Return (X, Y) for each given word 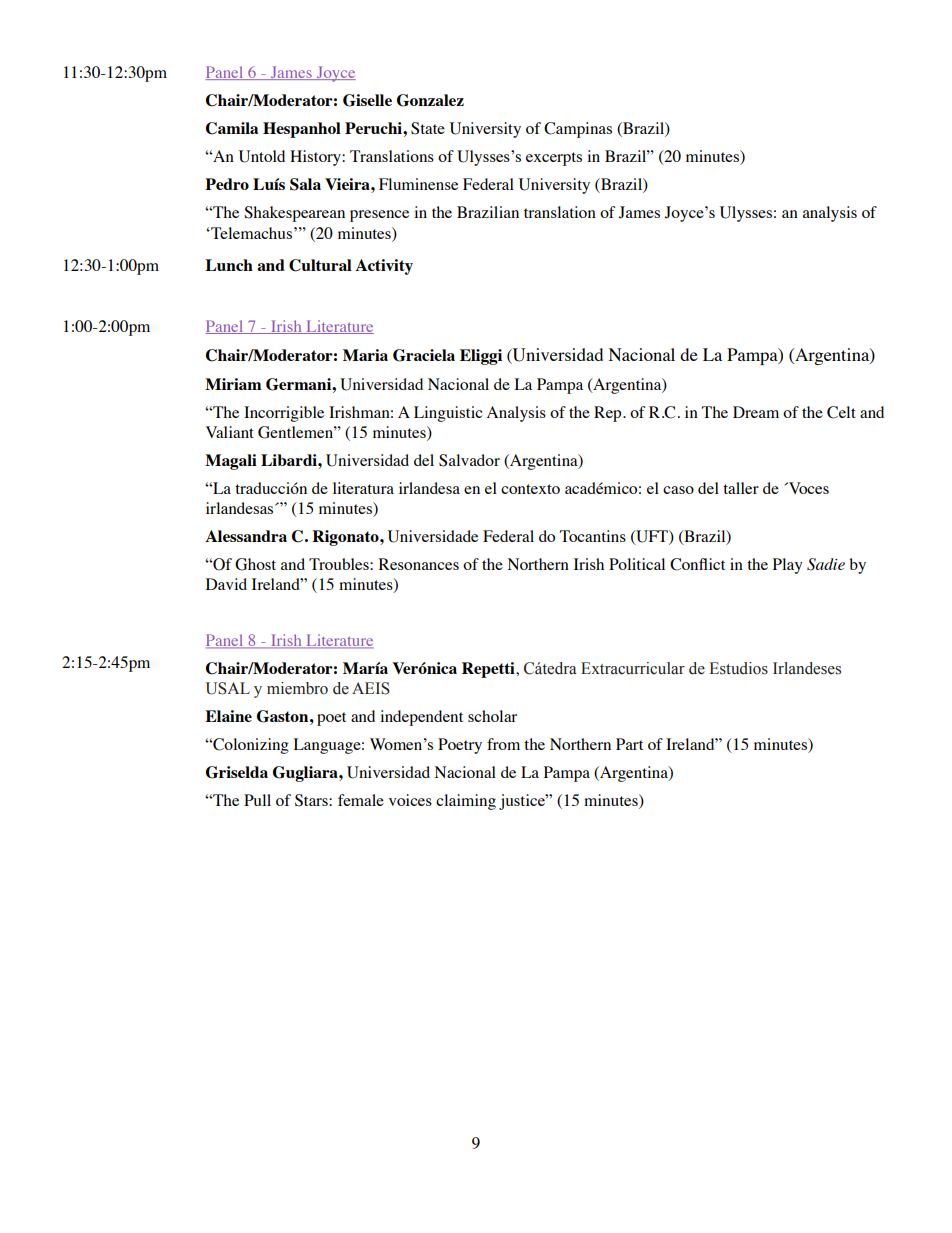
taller (741, 488)
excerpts (554, 159)
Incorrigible (284, 414)
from (503, 744)
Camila (232, 128)
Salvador (469, 460)
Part (629, 744)
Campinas (578, 130)
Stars (312, 800)
